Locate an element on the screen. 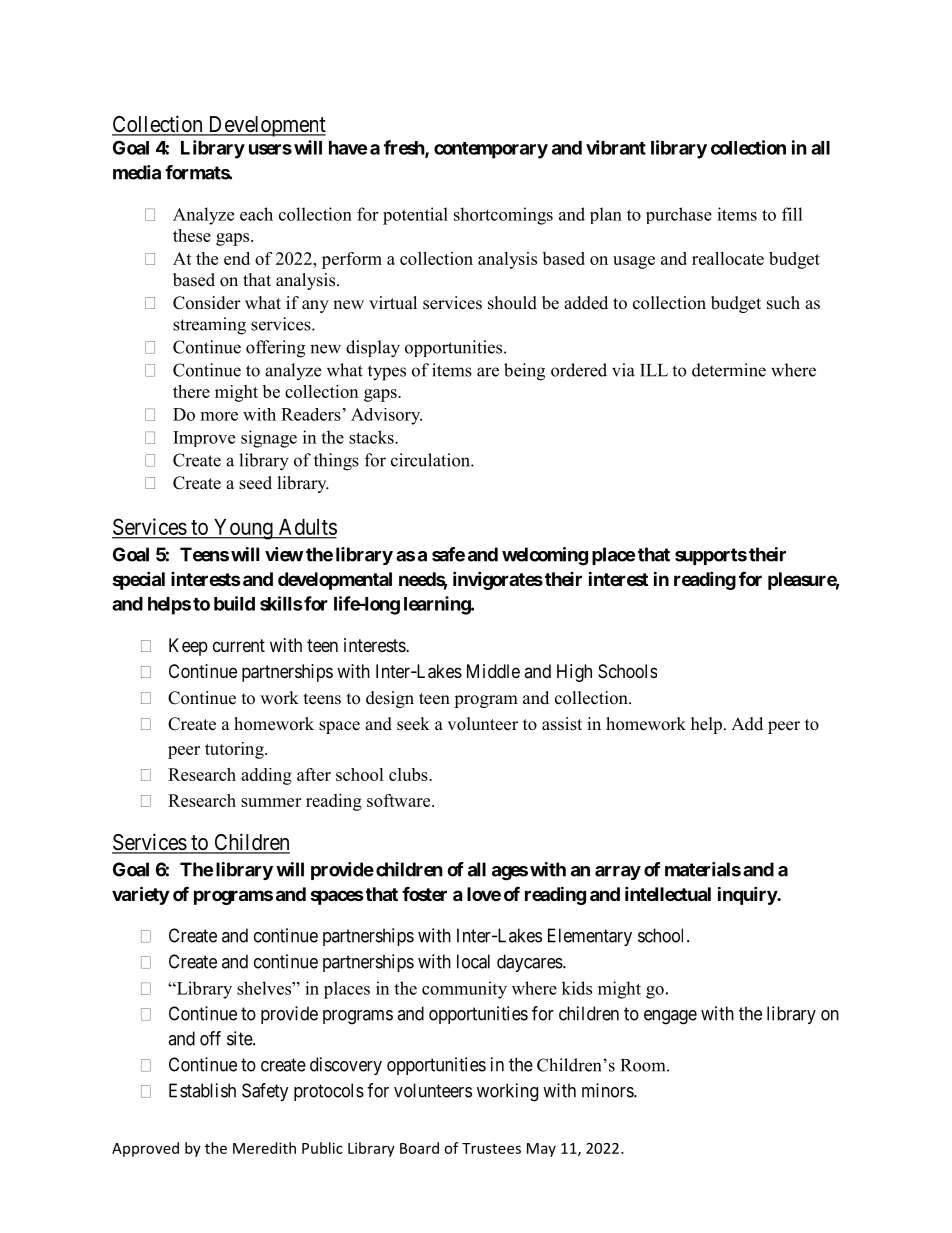 The image size is (952, 1233). assist is located at coordinates (562, 724).
